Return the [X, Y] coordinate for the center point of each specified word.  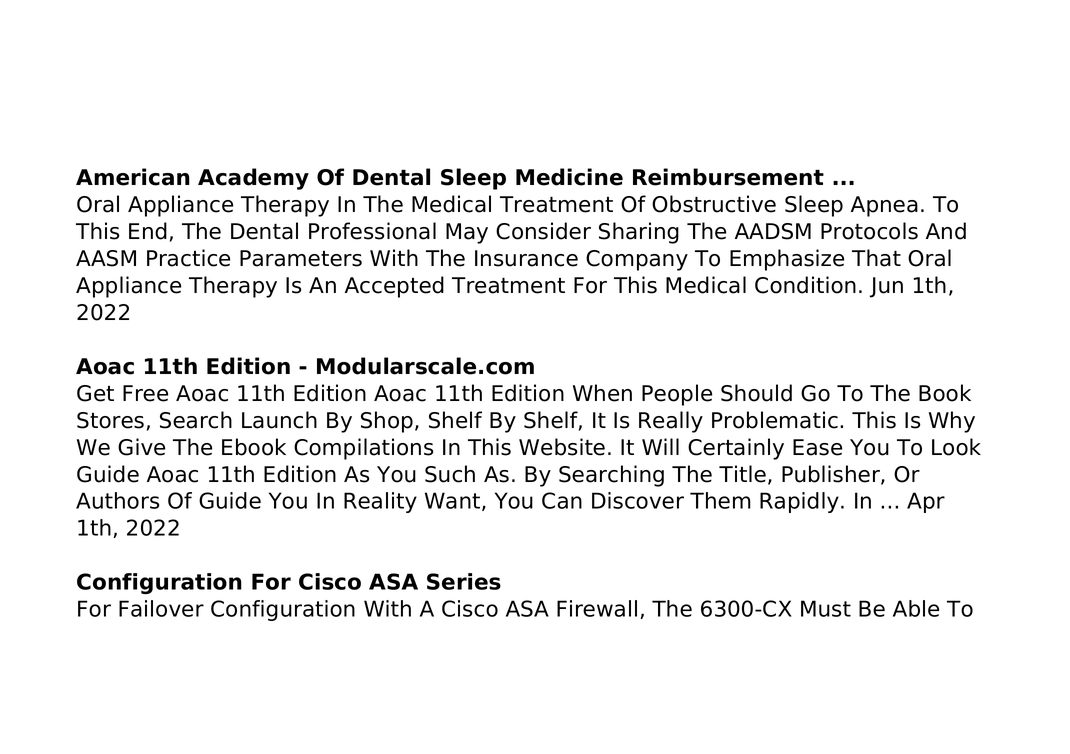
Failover [161, 608]
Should [756, 393]
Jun [886, 287]
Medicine [569, 177]
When [602, 393]
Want [454, 501]
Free [145, 393]
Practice [188, 258]
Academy [253, 179]
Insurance [526, 258]
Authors [117, 500]
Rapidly [799, 502]
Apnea [884, 206]
